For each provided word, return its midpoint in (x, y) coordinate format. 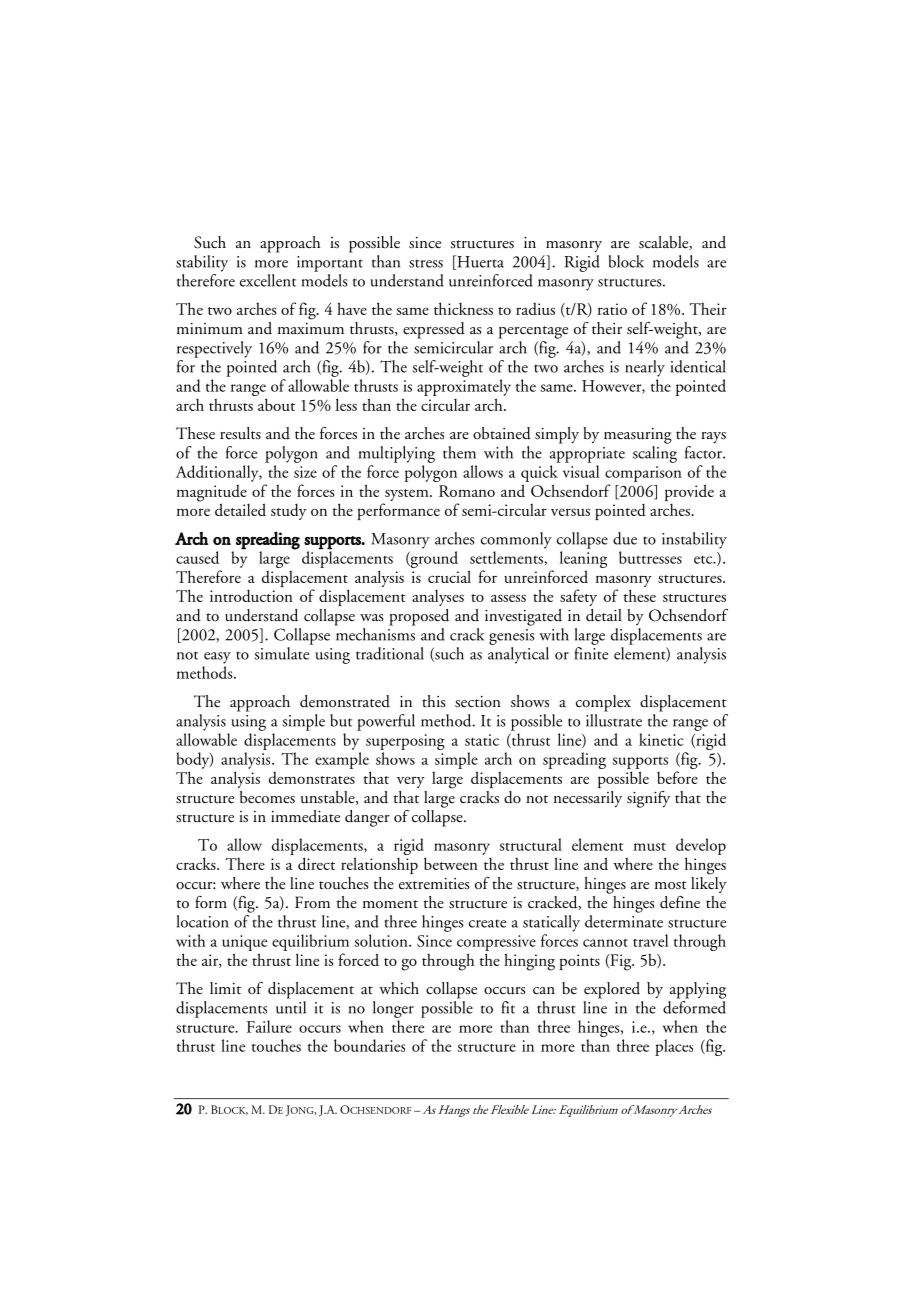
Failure (269, 1026)
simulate (282, 653)
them (459, 452)
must (650, 847)
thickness (463, 308)
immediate (305, 816)
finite (591, 653)
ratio (612, 309)
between (451, 863)
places (674, 1047)
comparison (643, 474)
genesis (512, 637)
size (305, 472)
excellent (268, 280)
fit (508, 1007)
